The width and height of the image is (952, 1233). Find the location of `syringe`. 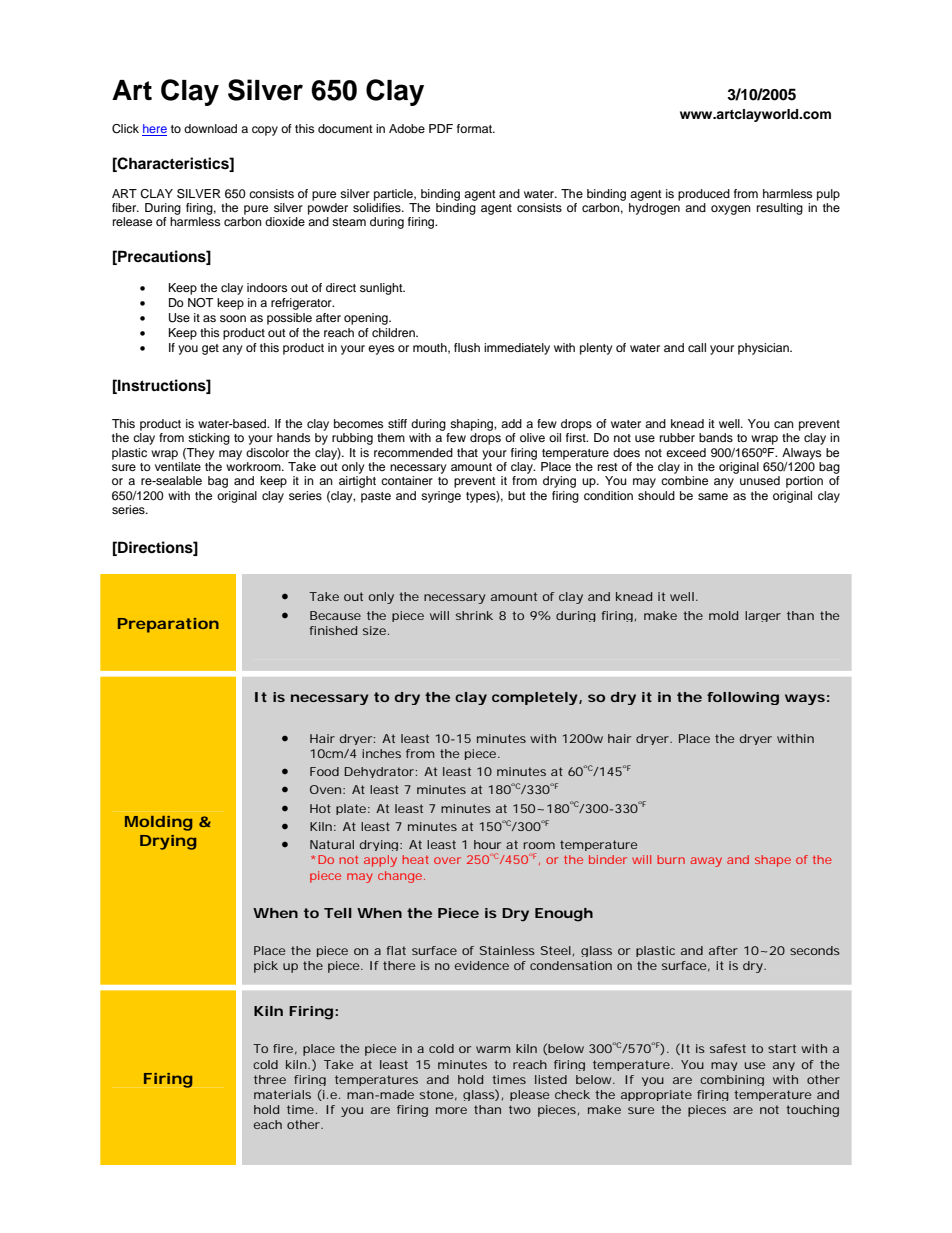

syringe is located at coordinates (441, 497).
